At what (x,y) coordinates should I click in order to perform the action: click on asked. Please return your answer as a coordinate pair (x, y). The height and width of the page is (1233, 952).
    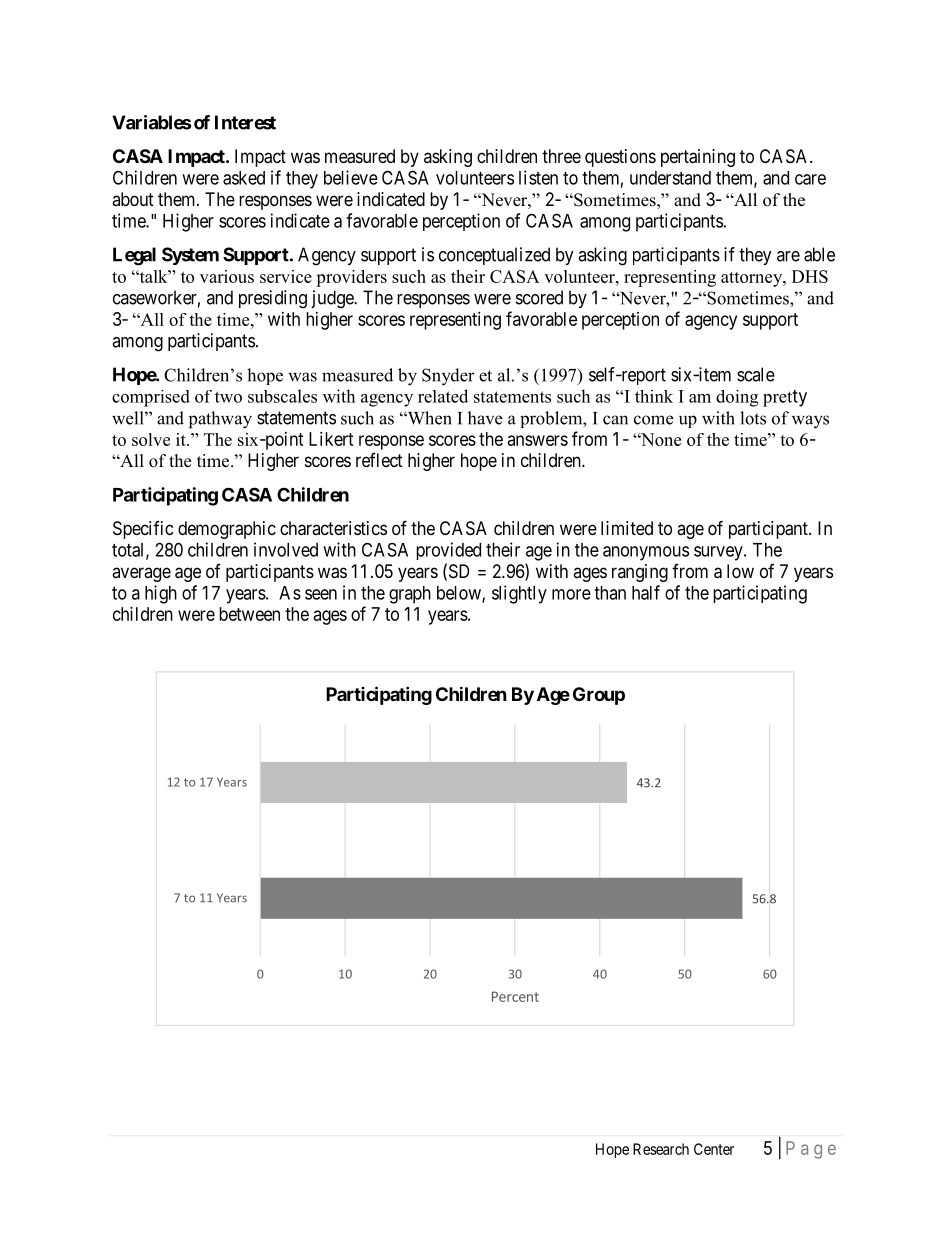
    Looking at the image, I should click on (244, 178).
